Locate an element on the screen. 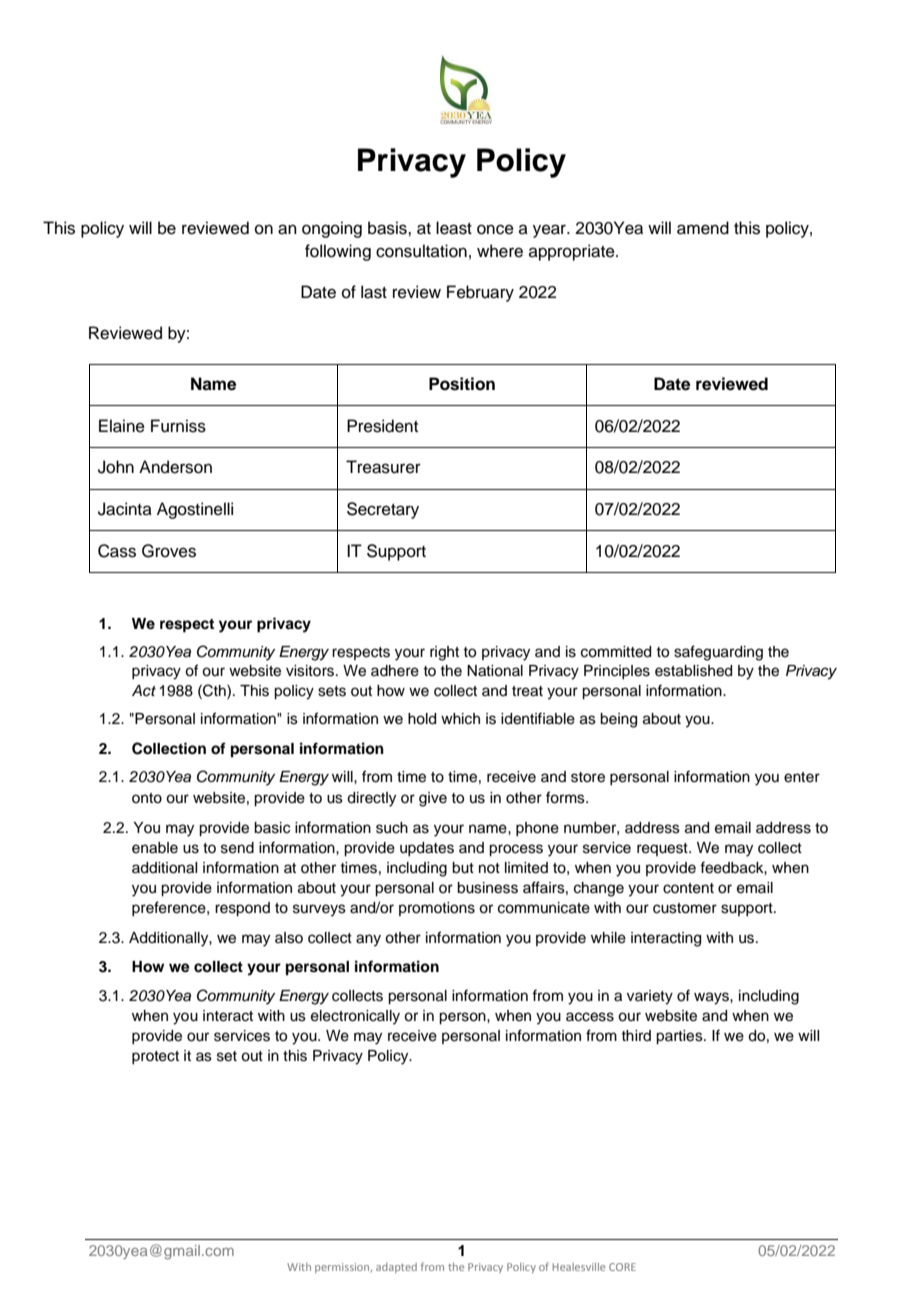 This screenshot has width=924, height=1310. electronically is located at coordinates (355, 1017).
